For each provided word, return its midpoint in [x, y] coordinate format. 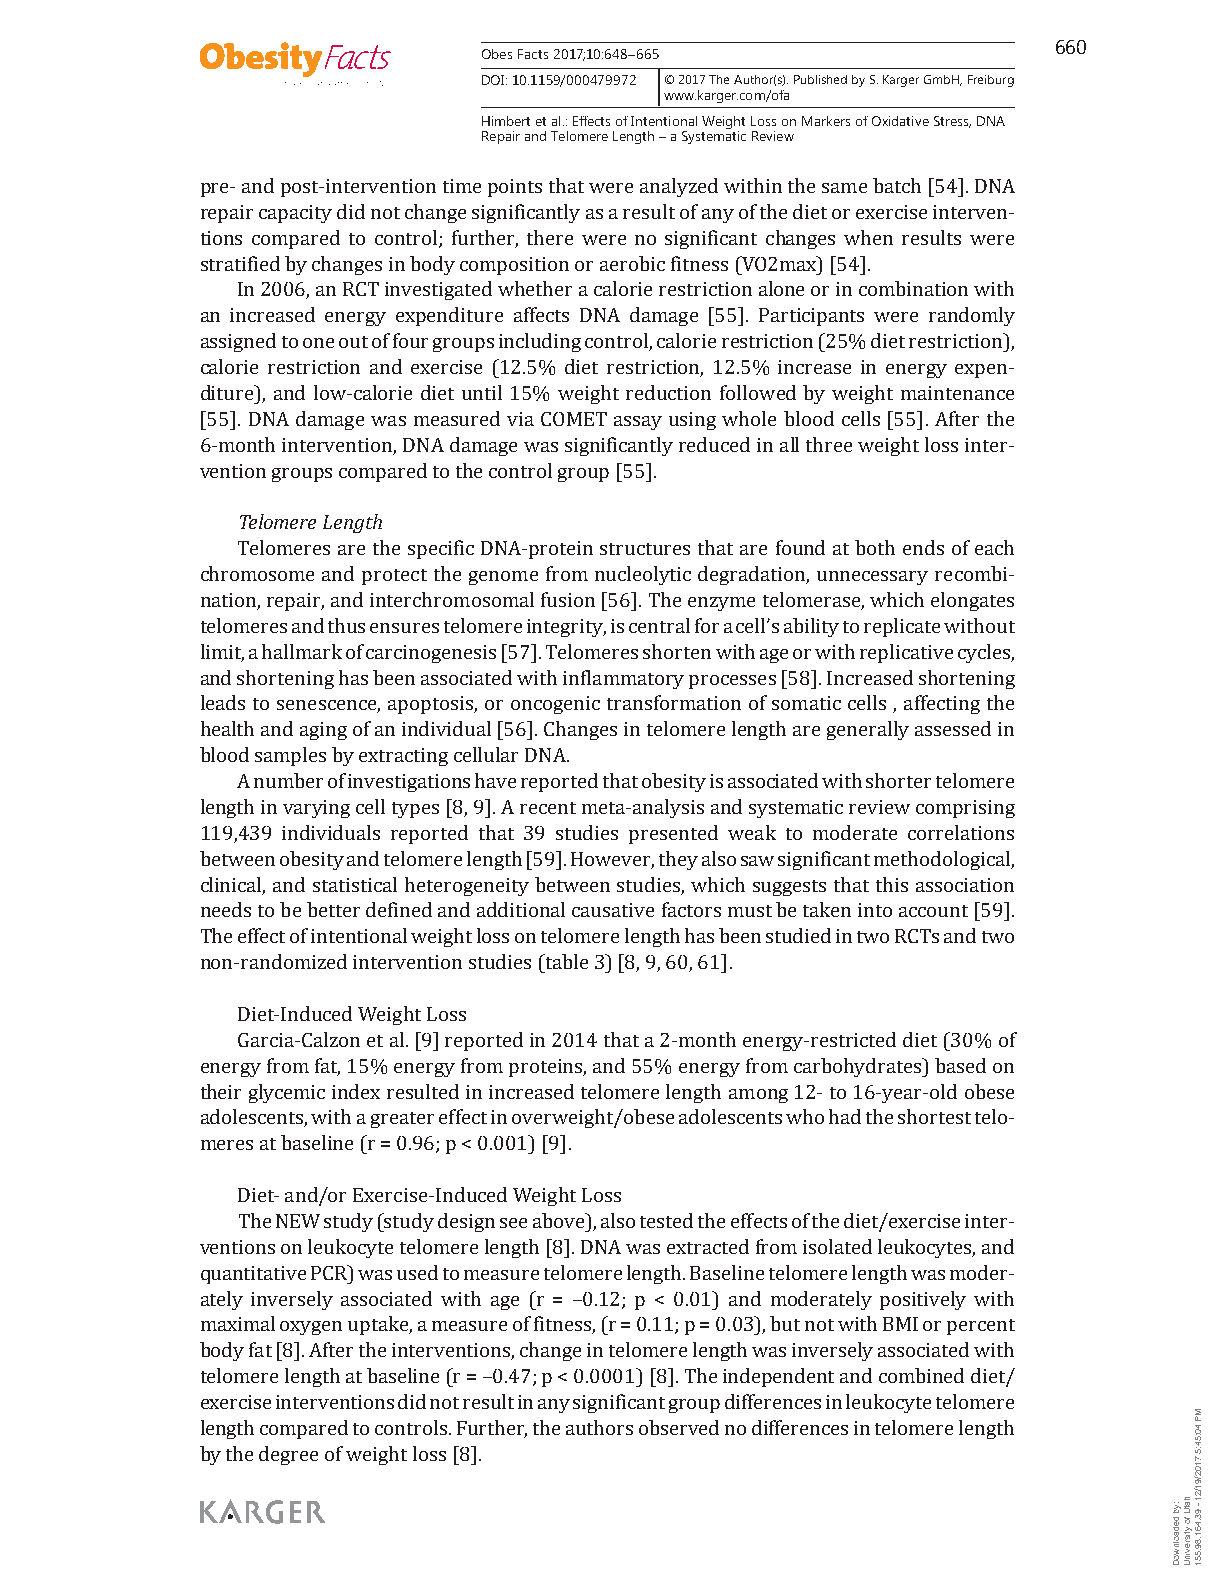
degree [288, 1455]
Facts [533, 54]
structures [645, 549]
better [333, 909]
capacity [295, 214]
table [565, 961]
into [875, 910]
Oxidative [900, 121]
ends [923, 547]
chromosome [257, 573]
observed [679, 1427]
